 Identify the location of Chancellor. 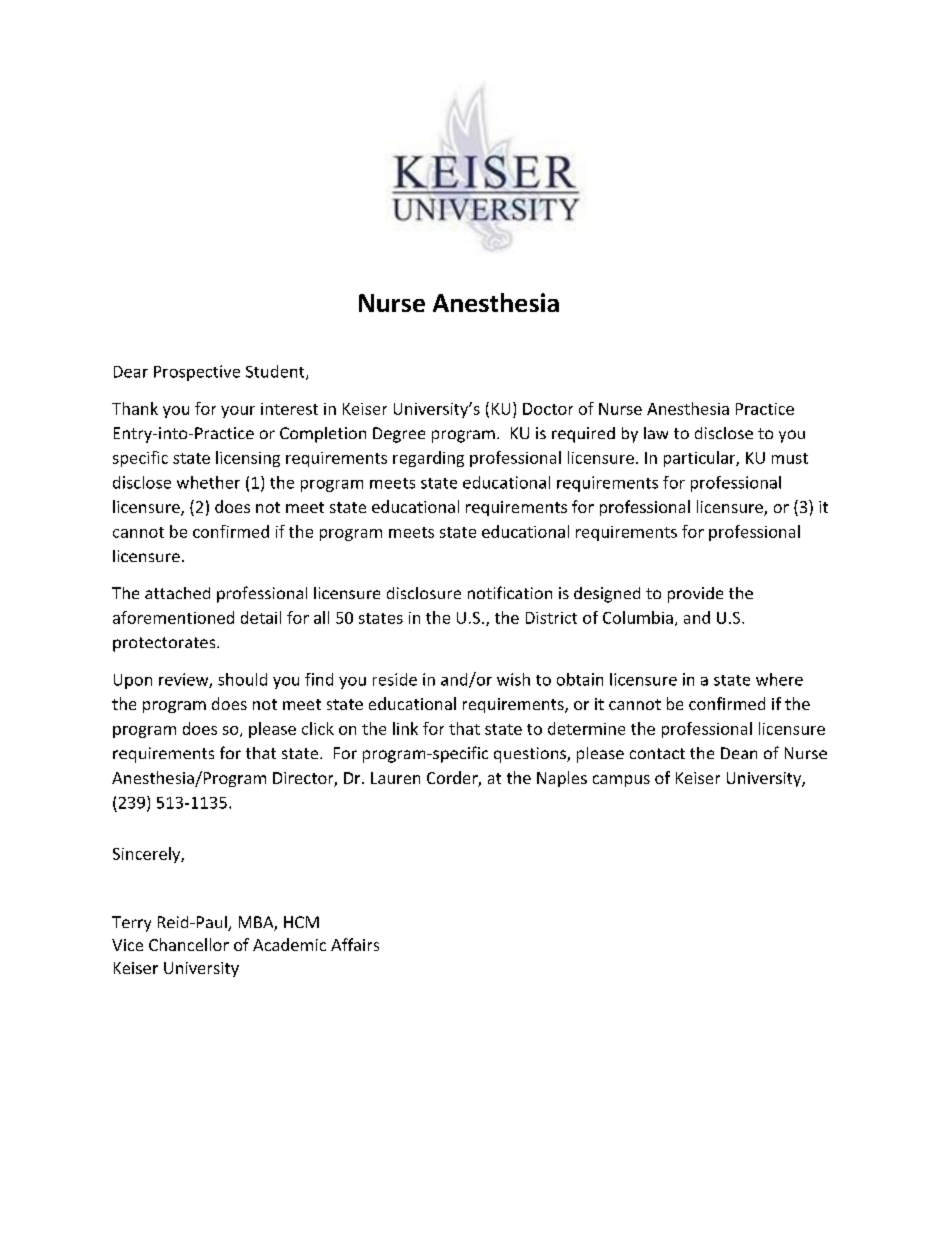
(189, 944).
